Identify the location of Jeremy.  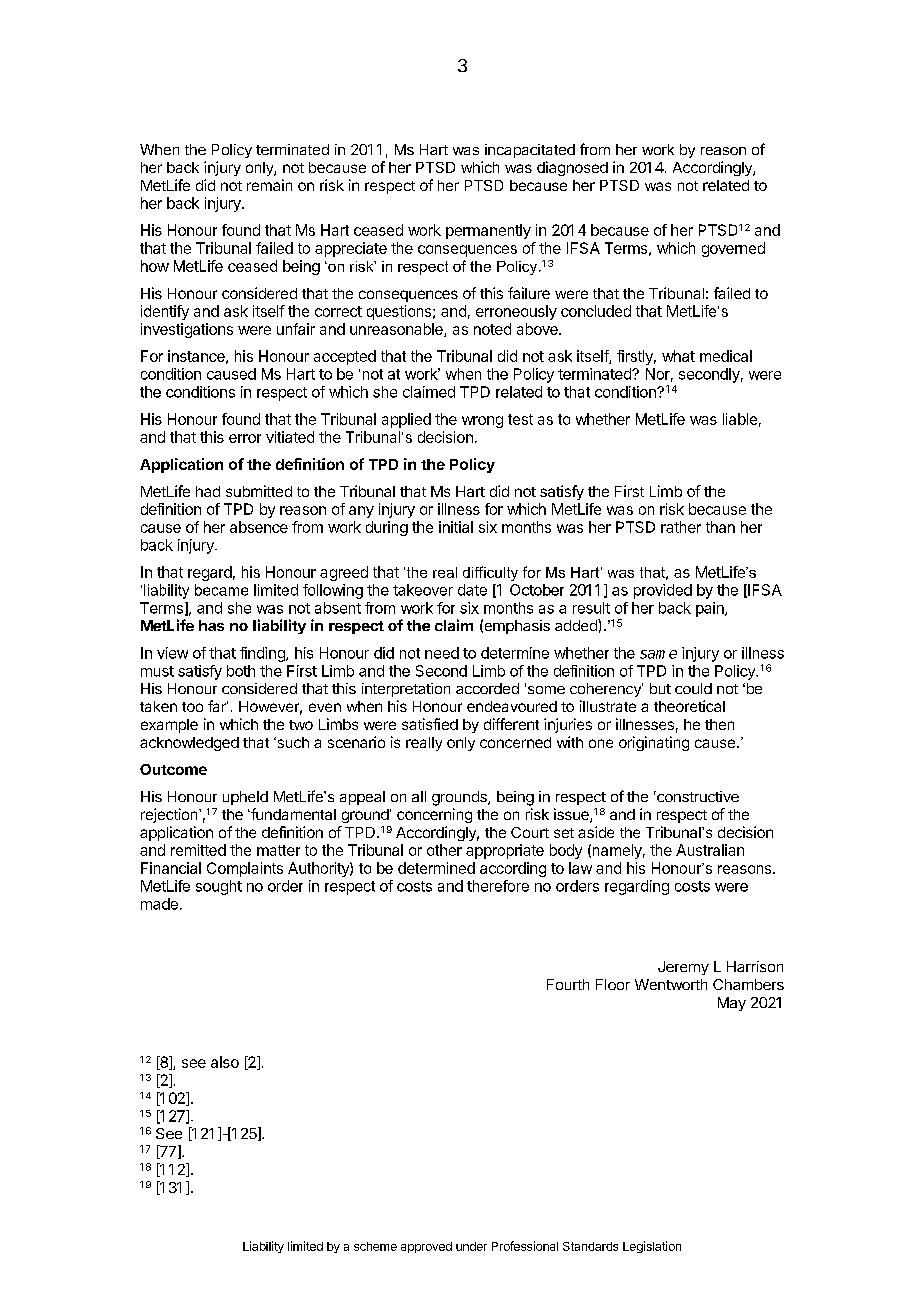
(683, 968).
